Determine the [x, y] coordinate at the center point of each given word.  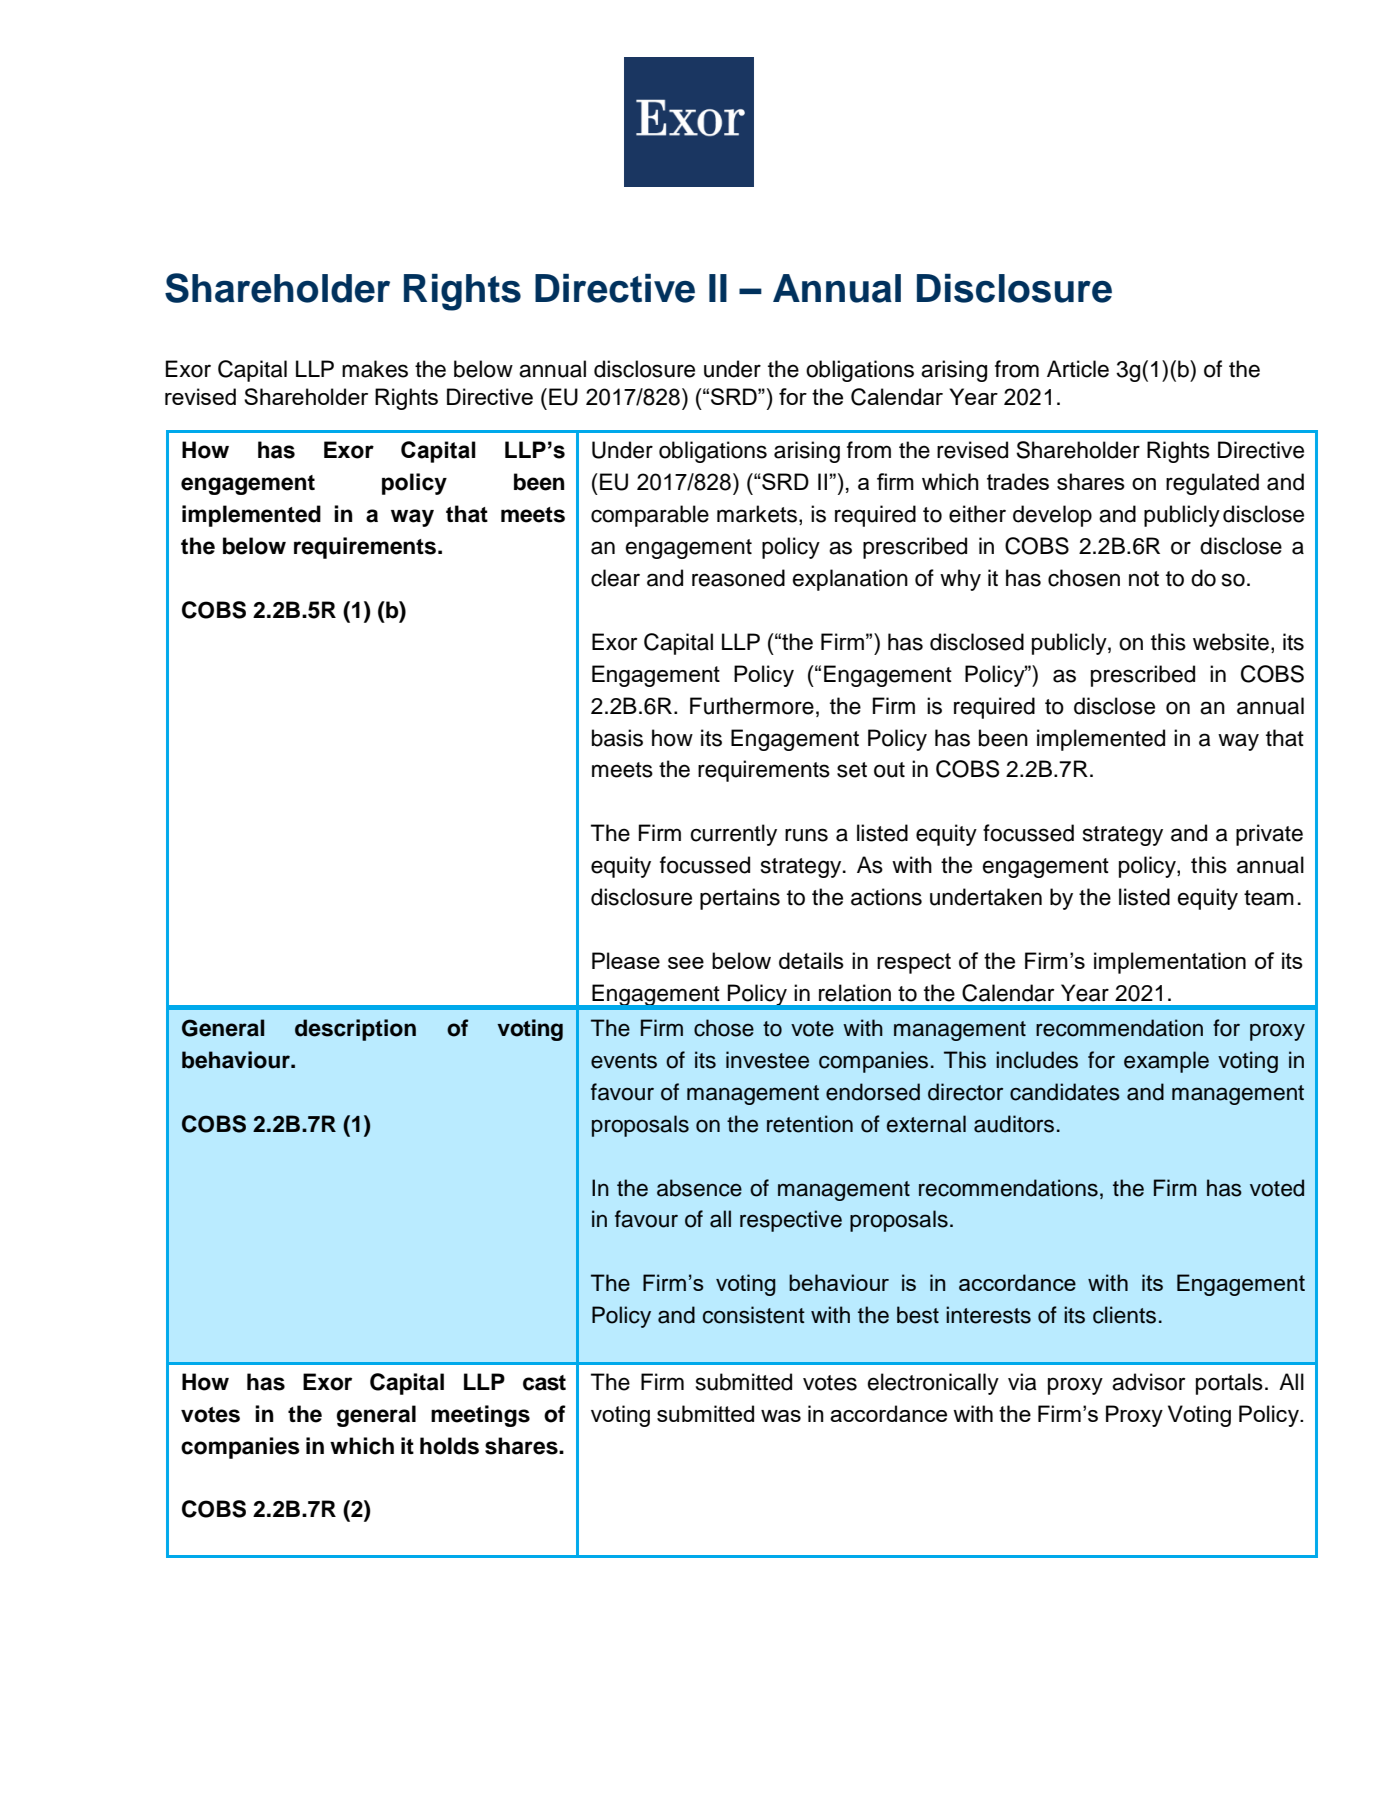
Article [1078, 369]
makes [375, 369]
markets [757, 514]
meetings [480, 1416]
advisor [1148, 1382]
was [781, 1416]
